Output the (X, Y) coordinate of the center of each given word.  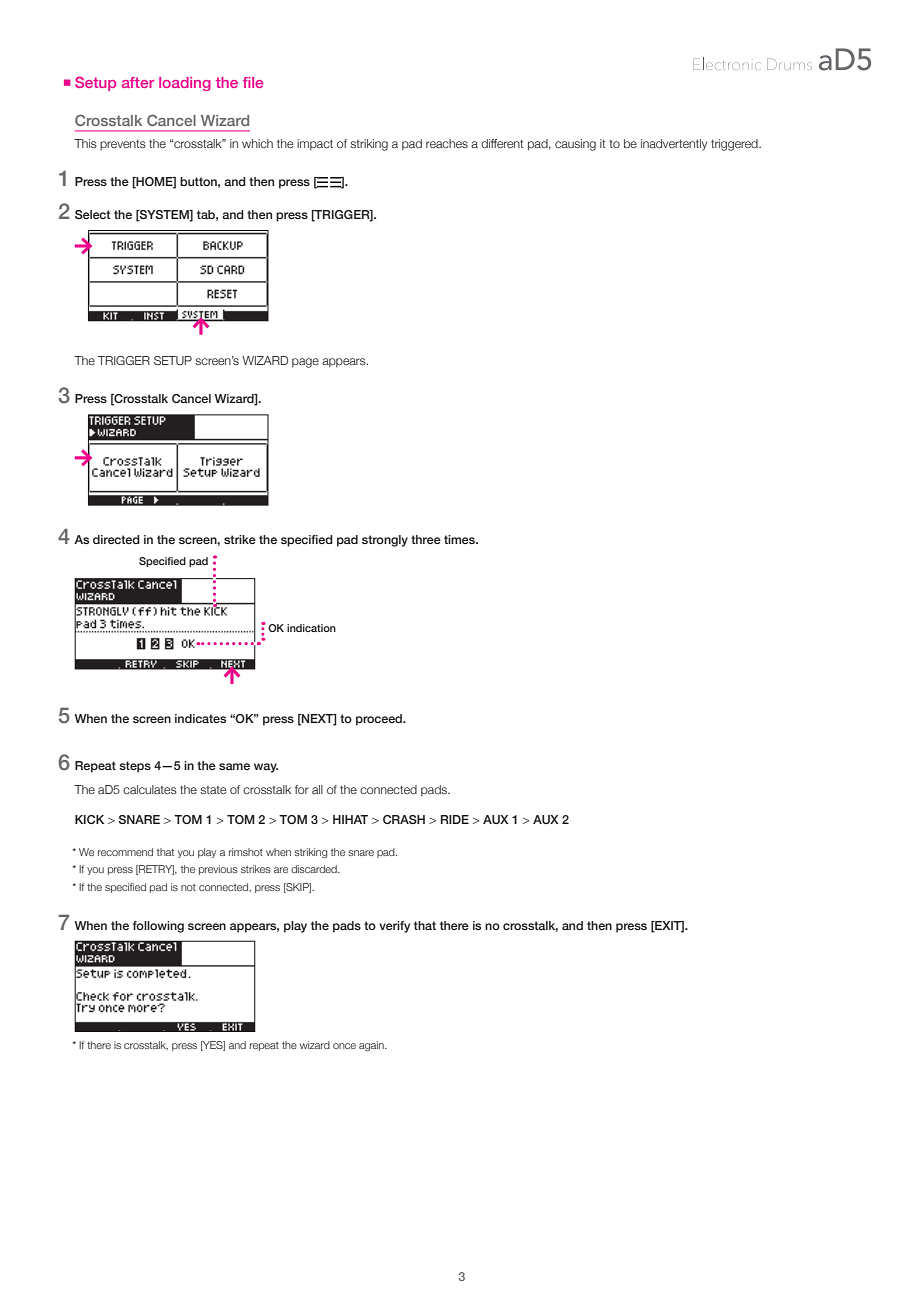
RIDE (455, 819)
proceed (380, 720)
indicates (200, 718)
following (158, 927)
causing (575, 145)
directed (116, 539)
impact (315, 144)
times (460, 539)
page (305, 363)
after (138, 82)
